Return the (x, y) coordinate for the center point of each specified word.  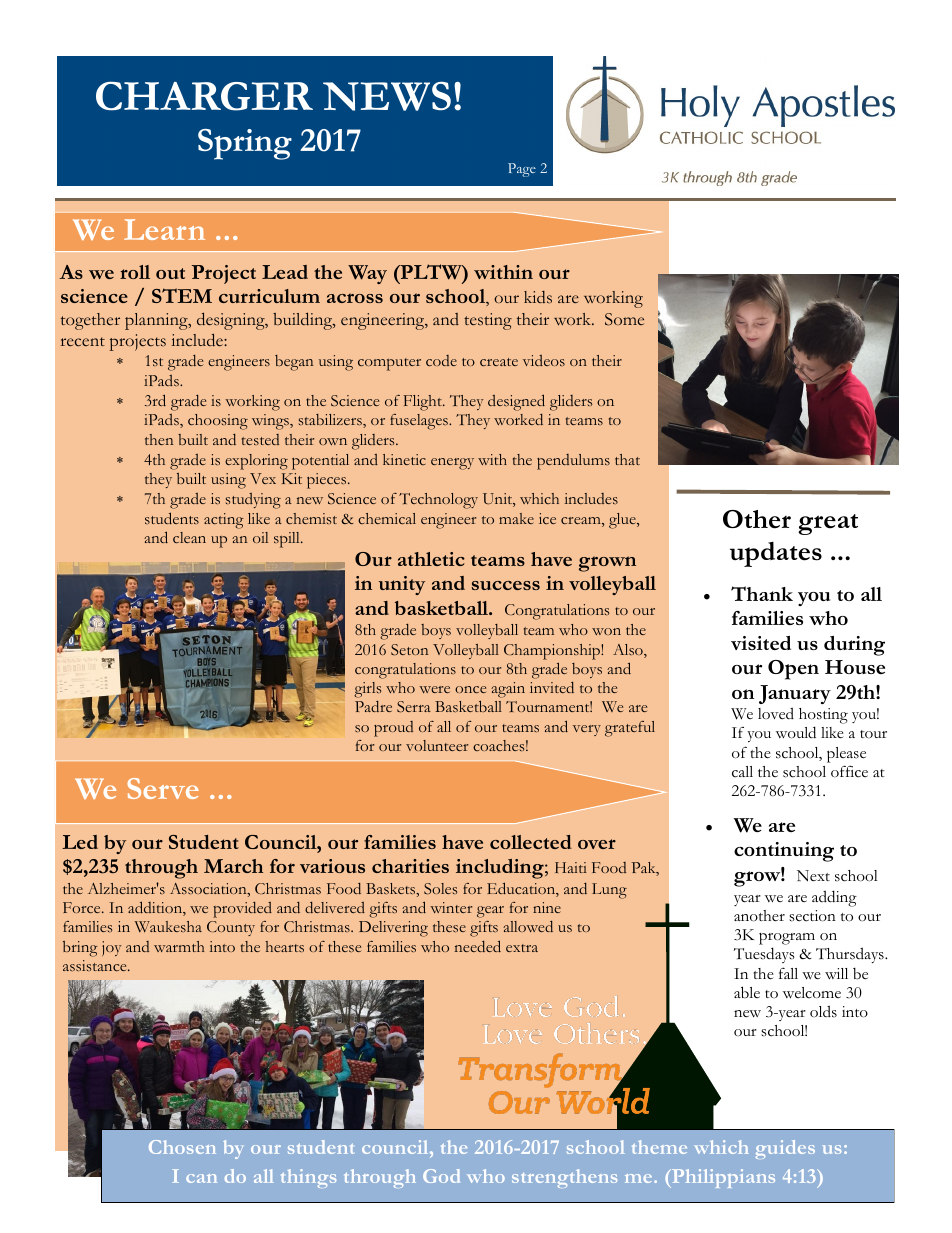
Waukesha (168, 927)
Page (522, 170)
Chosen (182, 1147)
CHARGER (204, 96)
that (627, 459)
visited (761, 643)
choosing (218, 422)
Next (813, 876)
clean (189, 537)
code (441, 360)
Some (624, 319)
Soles (440, 889)
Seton (409, 650)
